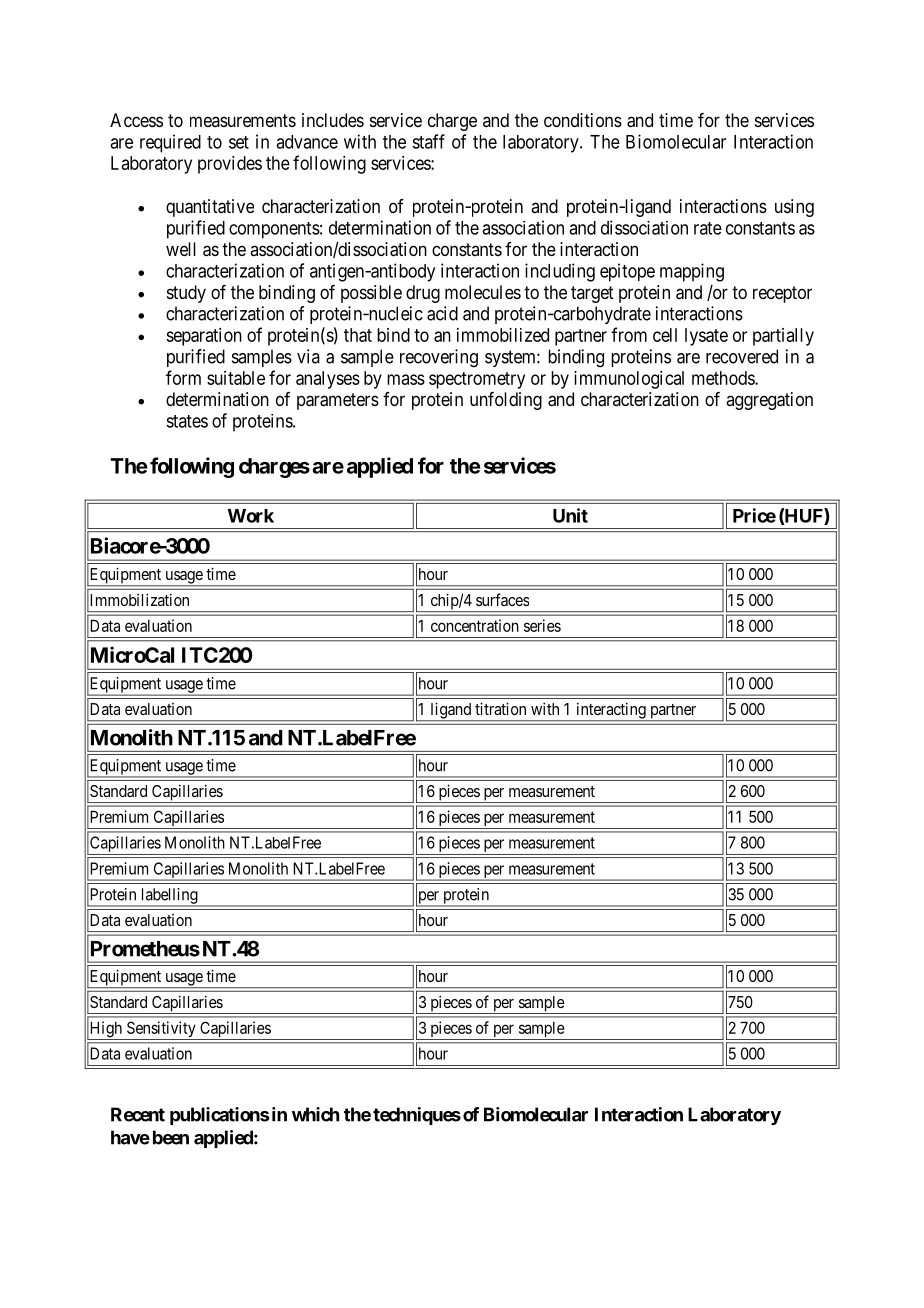 This image has width=924, height=1308. Describe the element at coordinates (611, 712) in the image. I see `interacting` at that location.
